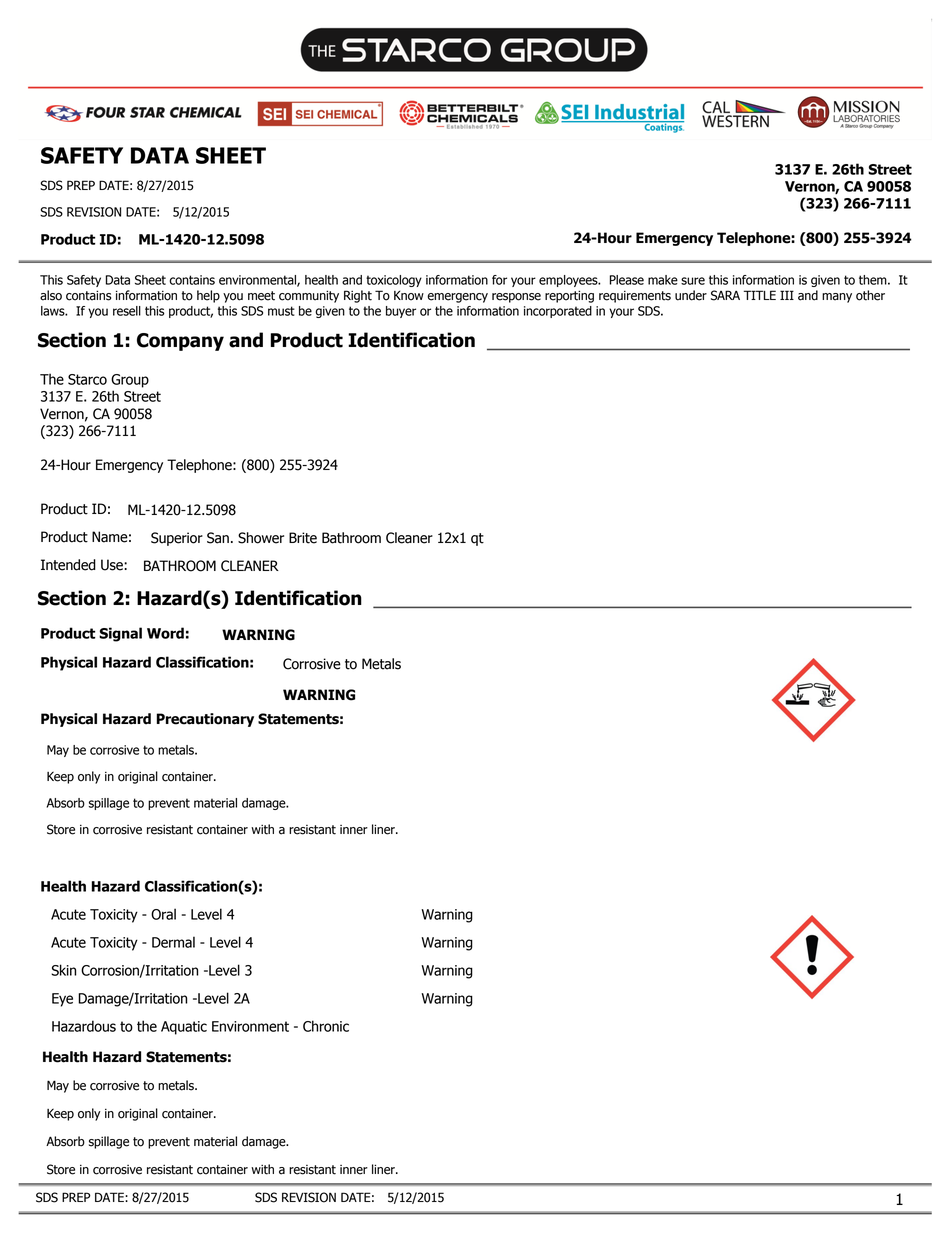 This document has width=952, height=1233. I want to click on Know, so click(409, 295).
